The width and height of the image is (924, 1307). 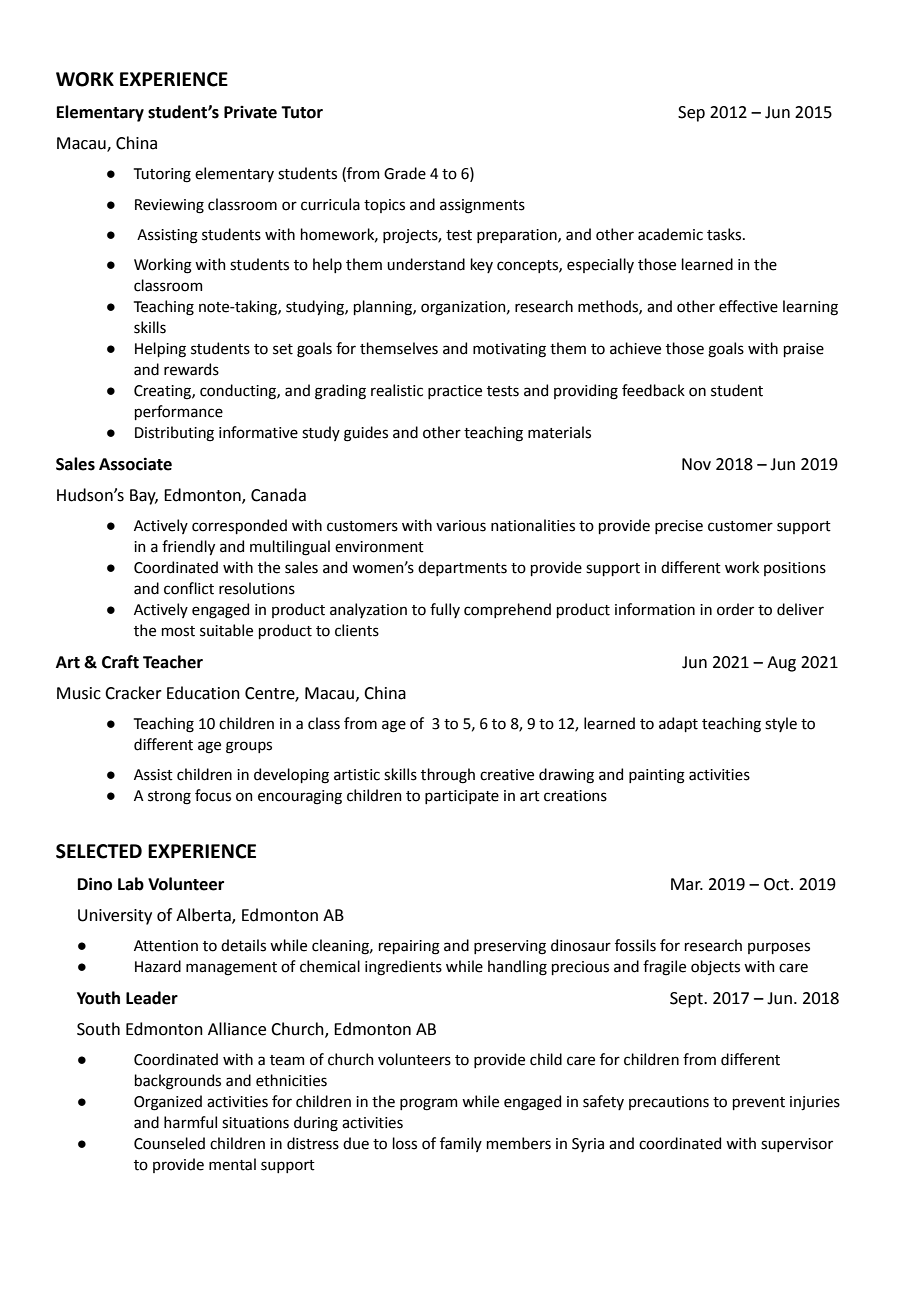 I want to click on Counseled, so click(x=169, y=1143).
